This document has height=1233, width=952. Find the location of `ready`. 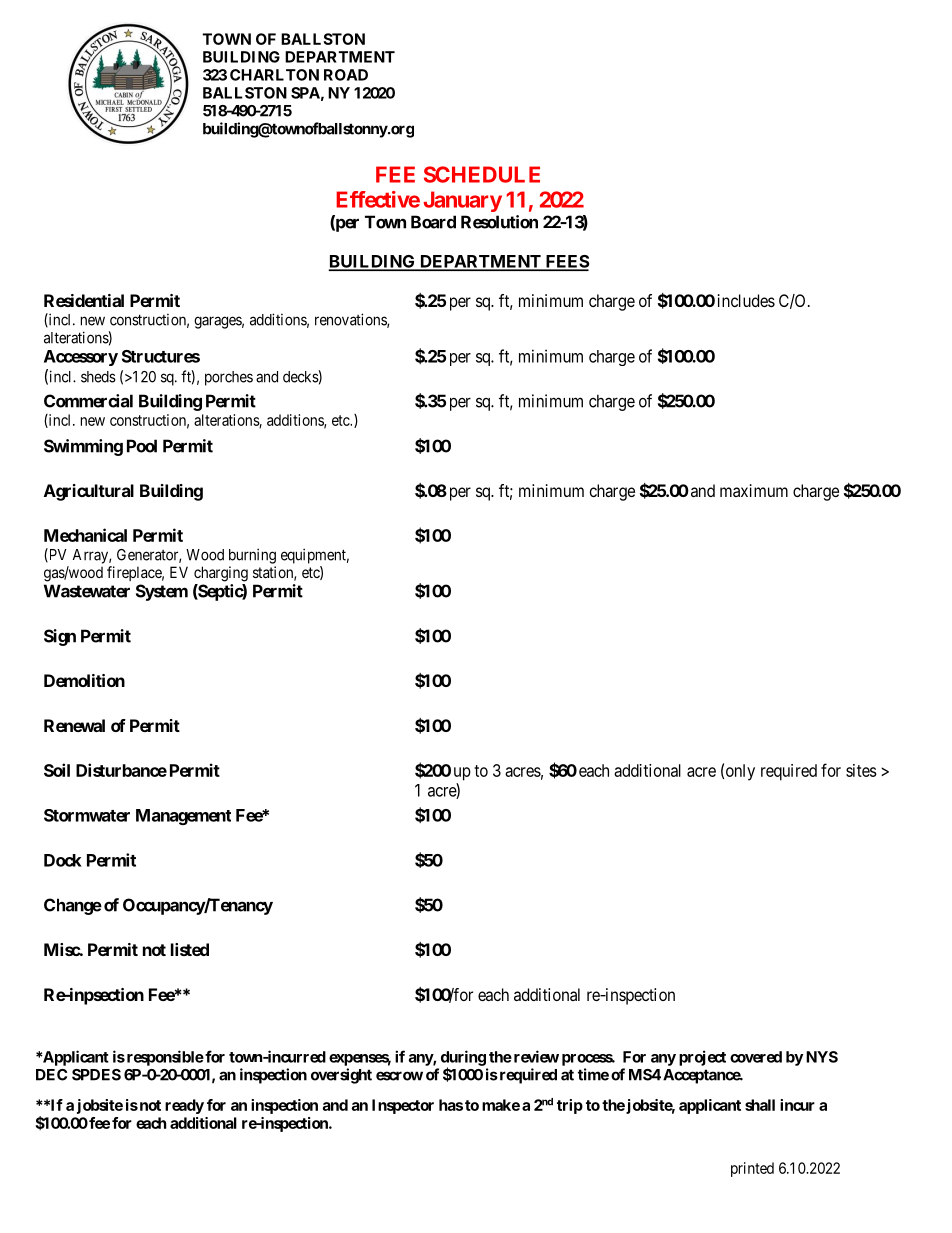

ready is located at coordinates (184, 1106).
